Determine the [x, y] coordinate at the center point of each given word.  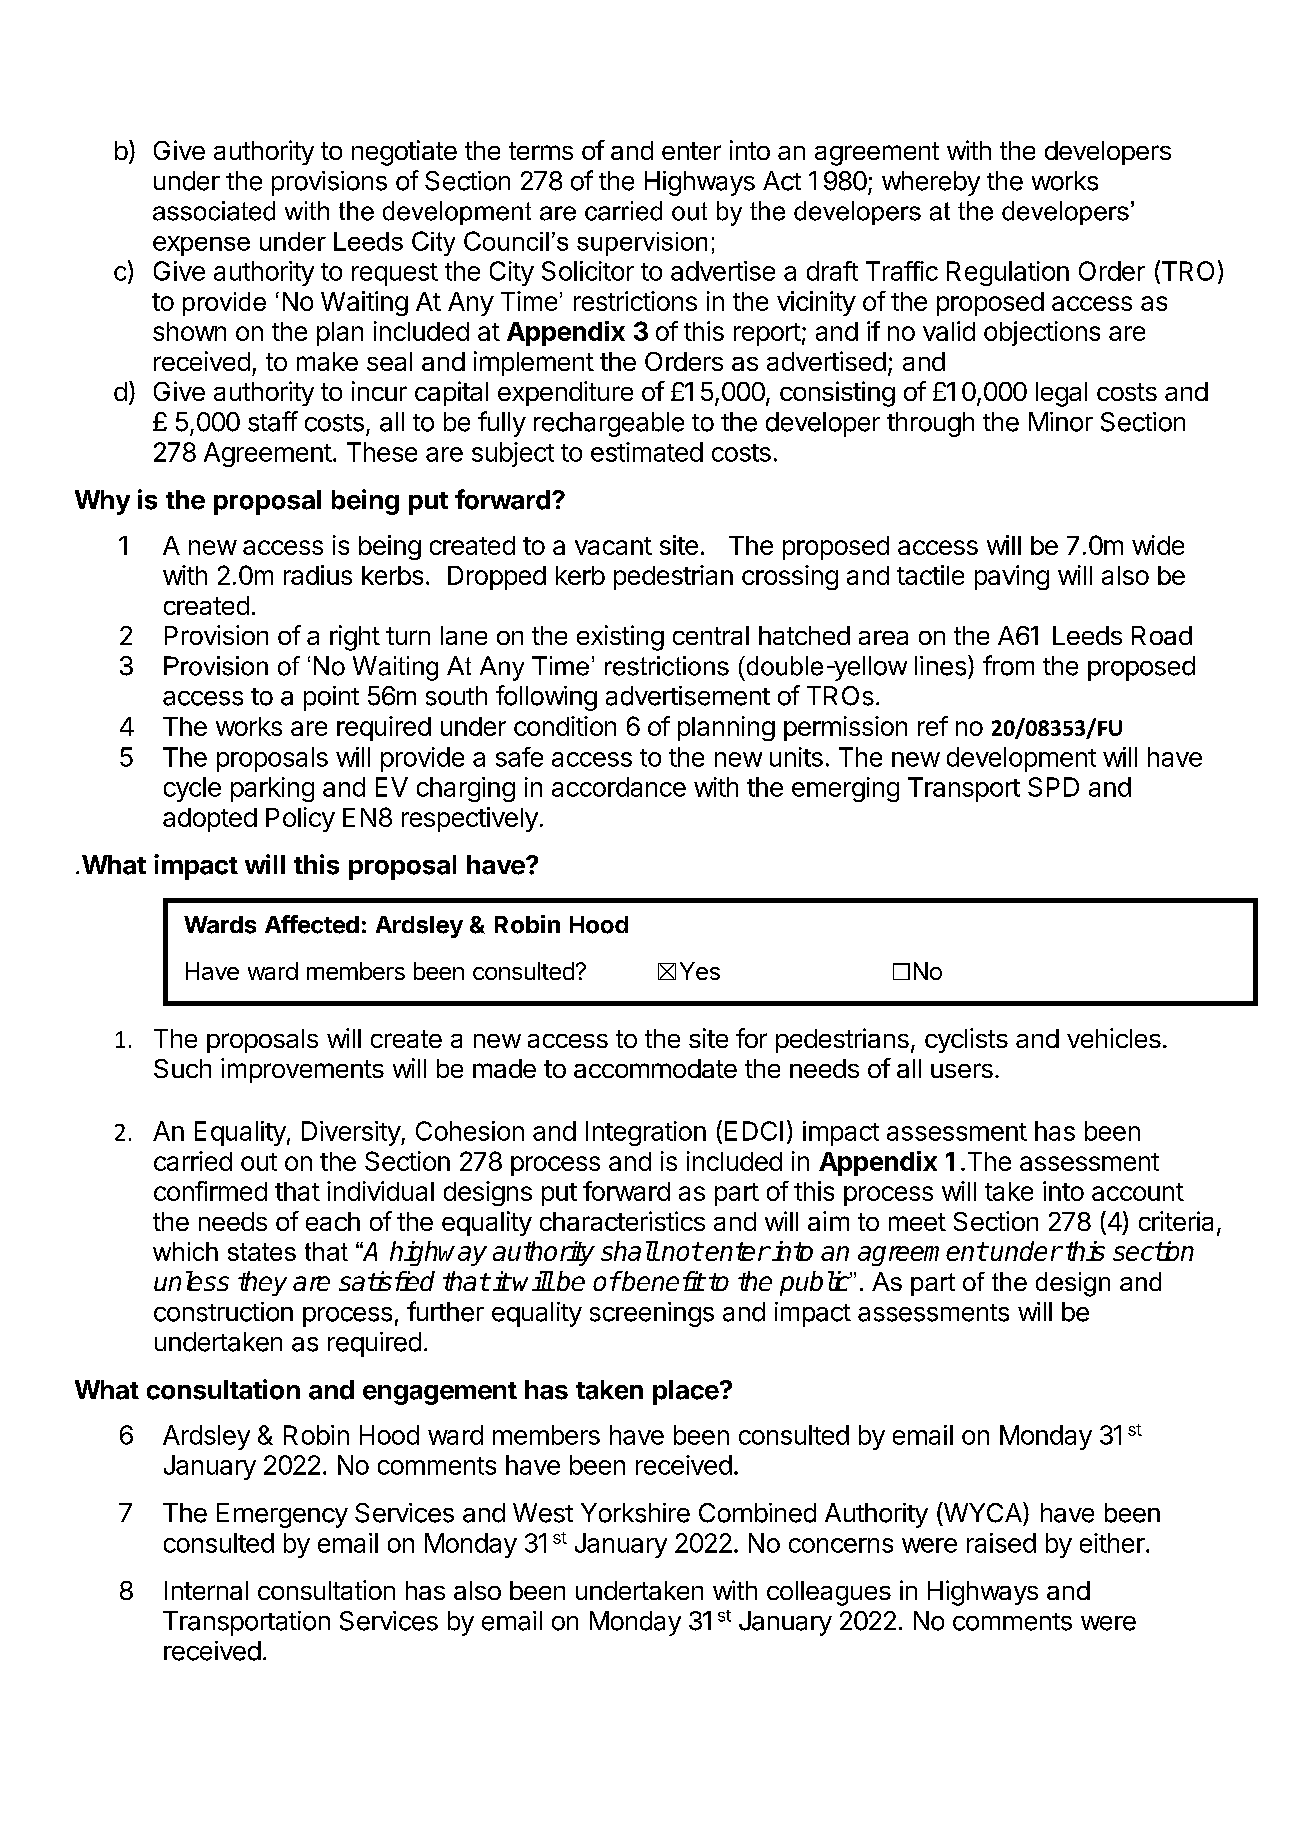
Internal [206, 1590]
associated [214, 211]
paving [1012, 577]
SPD [1053, 787]
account [1138, 1192]
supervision [642, 244]
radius [318, 575]
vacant [613, 546]
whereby [931, 183]
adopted [210, 820]
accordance [619, 787]
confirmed [210, 1191]
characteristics [622, 1221]
